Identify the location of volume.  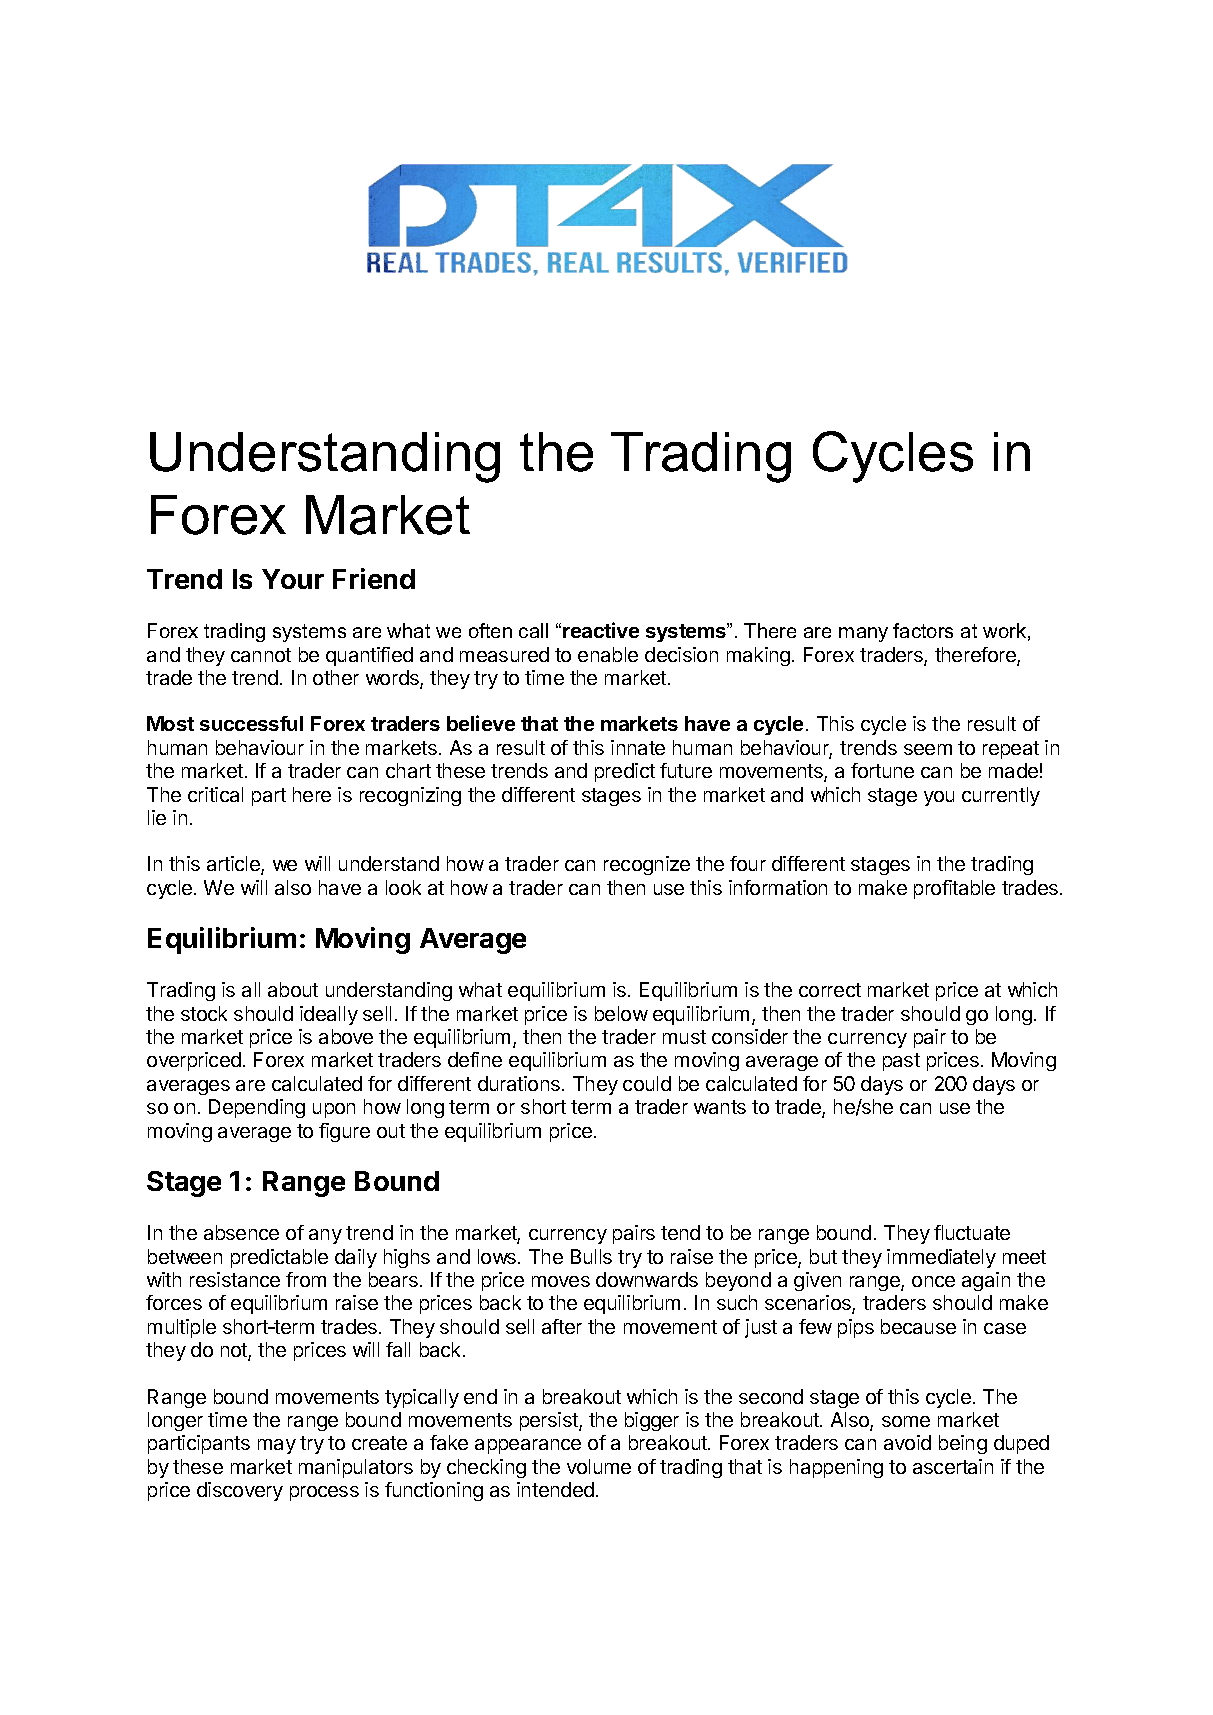
(599, 1466).
